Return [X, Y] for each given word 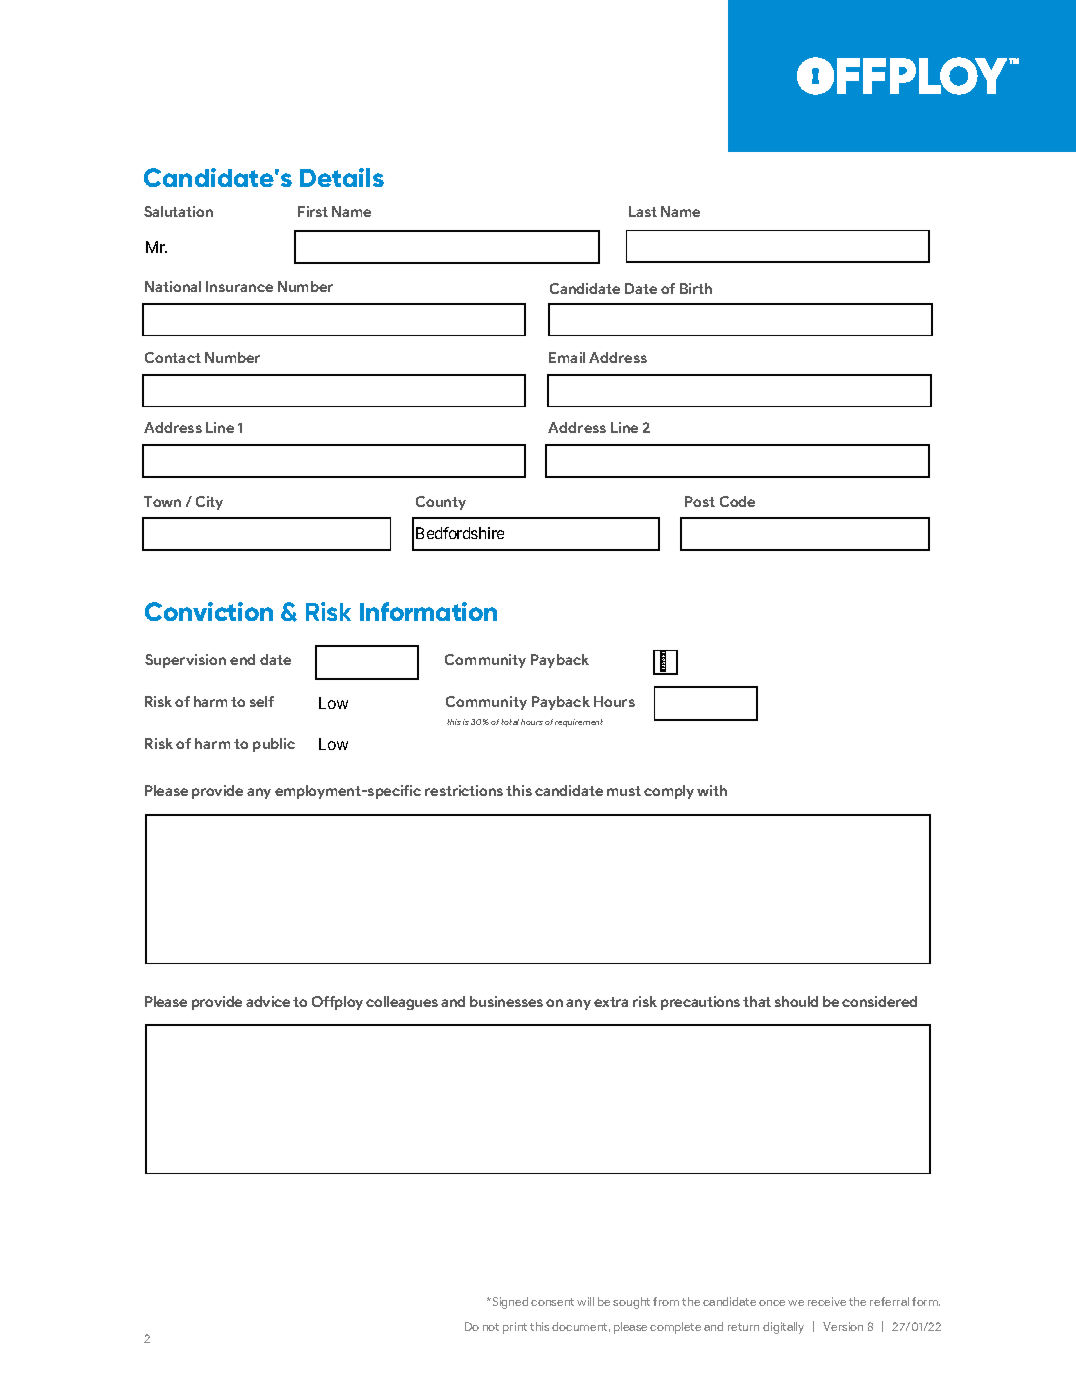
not [491, 1327]
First [313, 211]
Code [737, 501]
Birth [696, 288]
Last [643, 211]
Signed [509, 1303]
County [441, 503]
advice [268, 1001]
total [510, 722]
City [209, 503]
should [796, 1001]
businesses [506, 1001]
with [712, 790]
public [274, 745]
